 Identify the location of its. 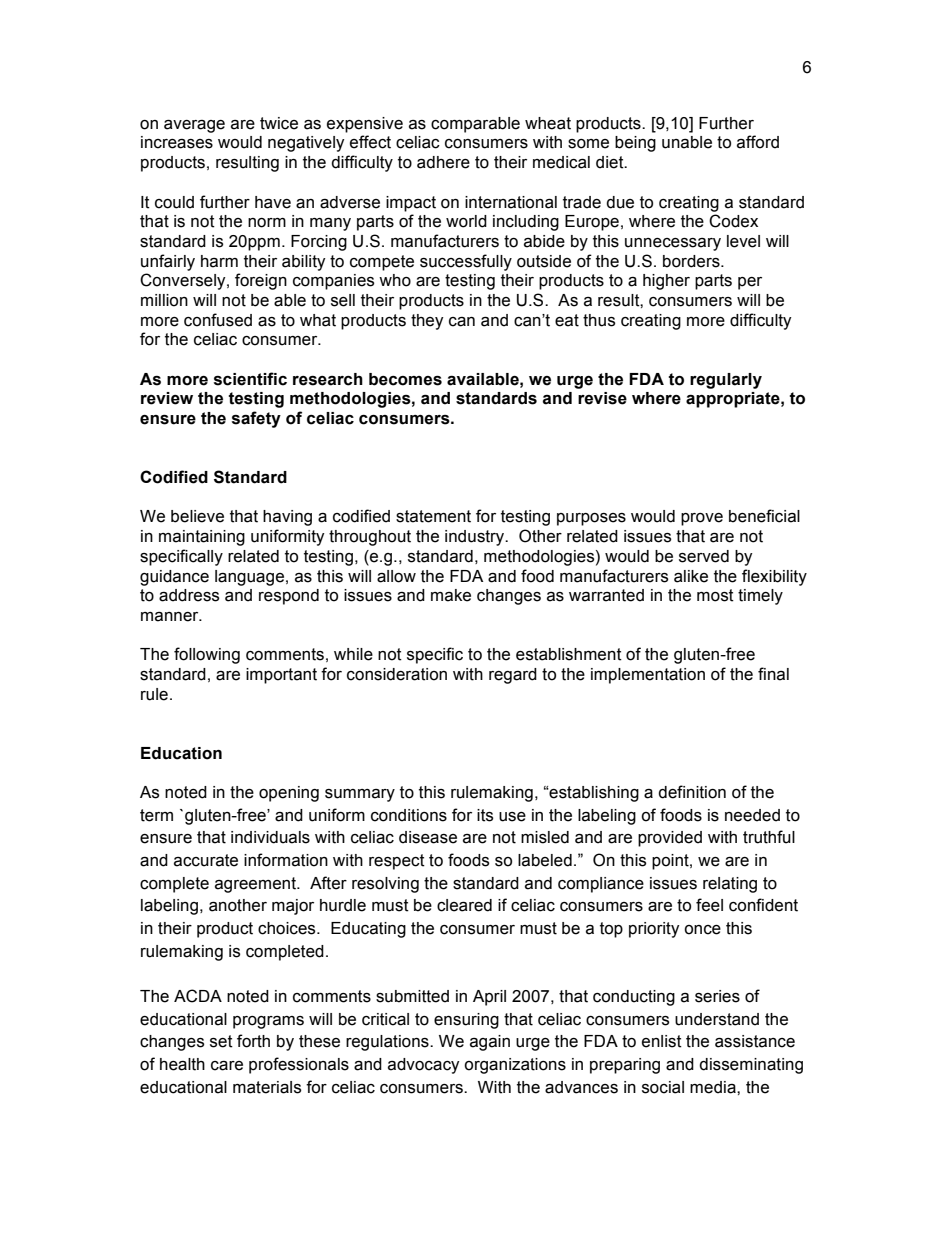
(485, 815).
